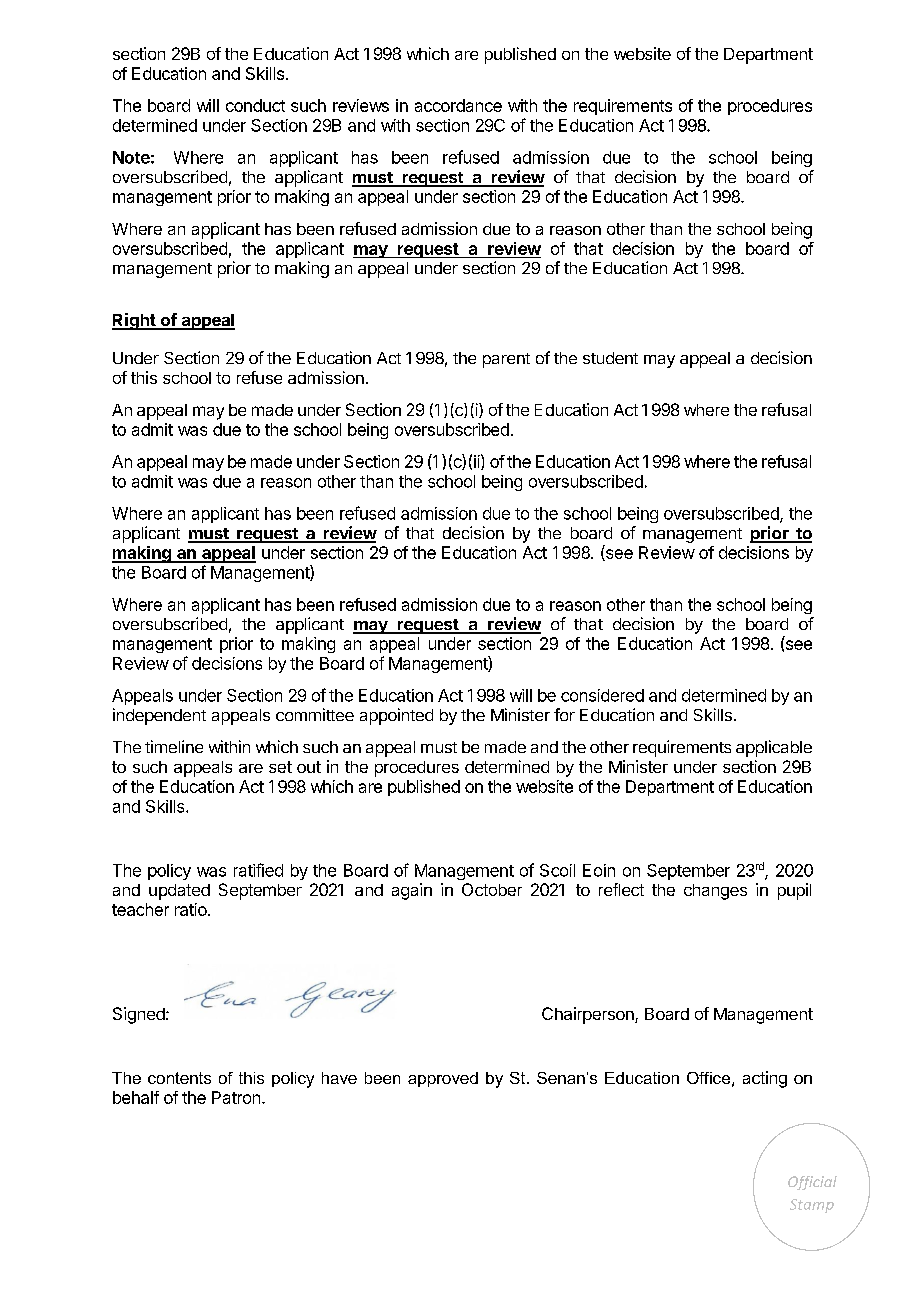 The width and height of the page is (924, 1308). Describe the element at coordinates (610, 358) in the page. I see `student` at that location.
